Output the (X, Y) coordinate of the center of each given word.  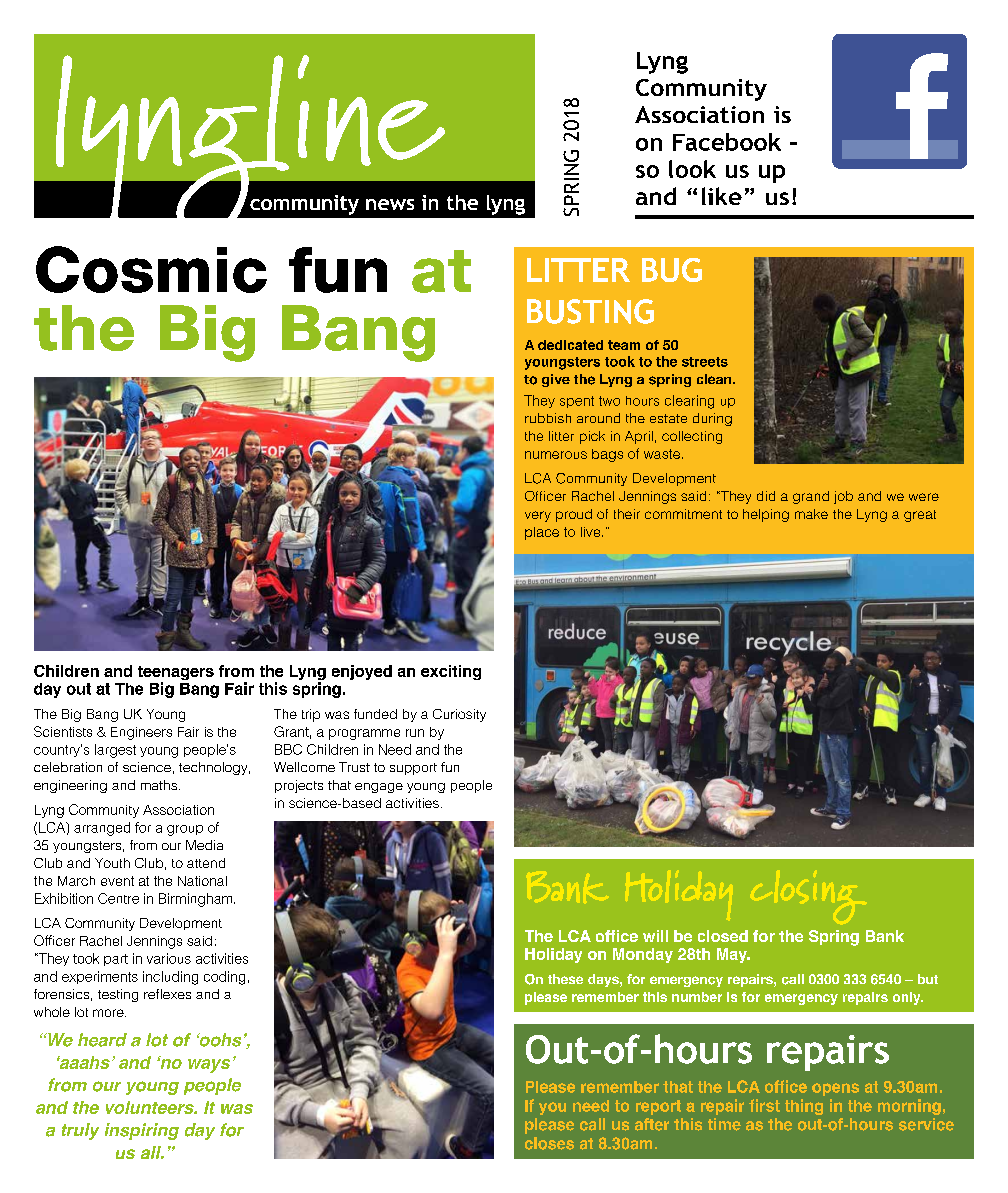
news (390, 204)
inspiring (142, 1131)
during (712, 419)
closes (549, 1143)
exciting (451, 672)
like (722, 196)
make (811, 514)
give (556, 380)
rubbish (548, 418)
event (117, 881)
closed (723, 936)
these (565, 979)
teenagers (176, 674)
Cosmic (151, 269)
